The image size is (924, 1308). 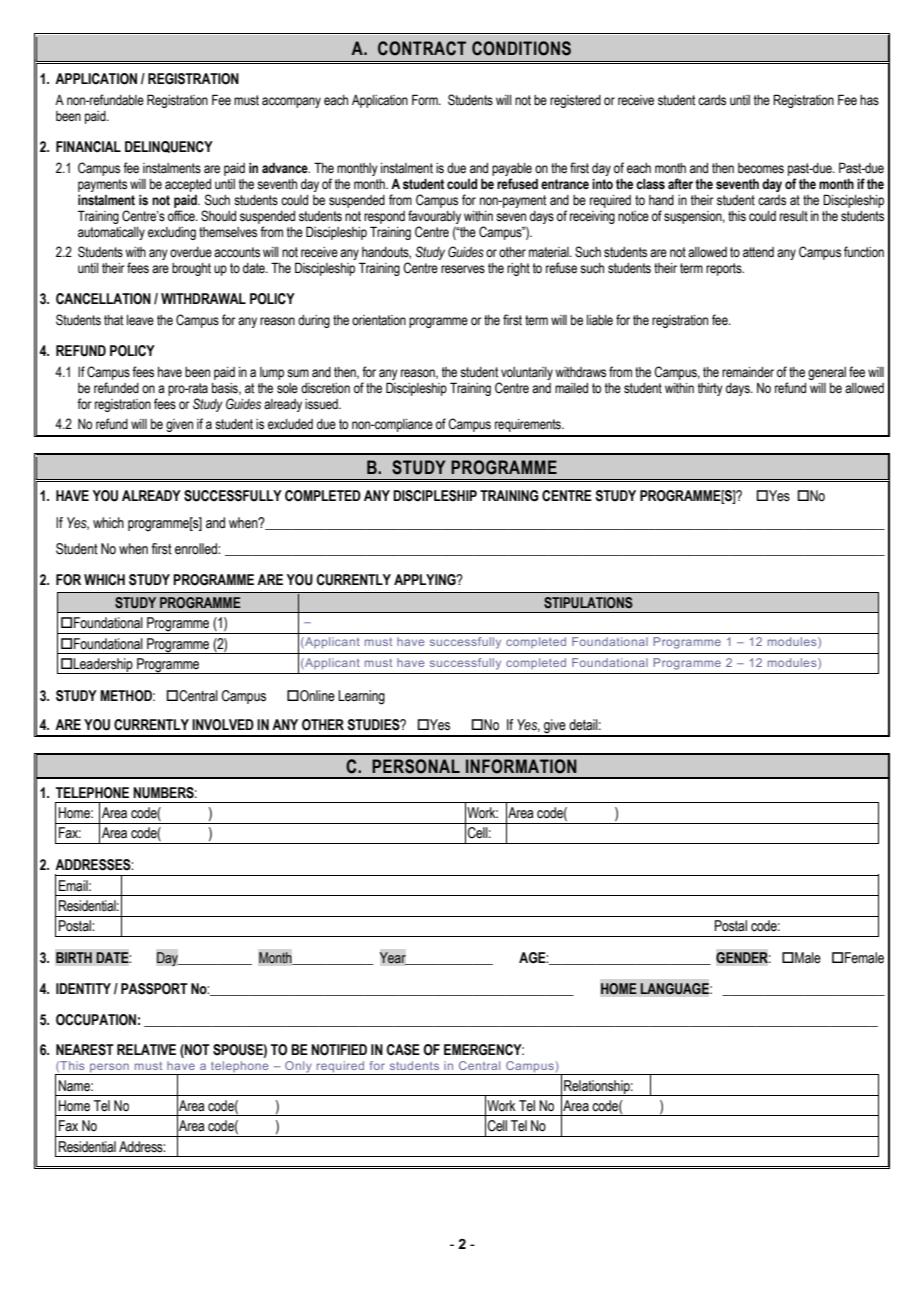 What do you see at coordinates (588, 602) in the screenshot?
I see `STIPULATIONS` at bounding box center [588, 602].
